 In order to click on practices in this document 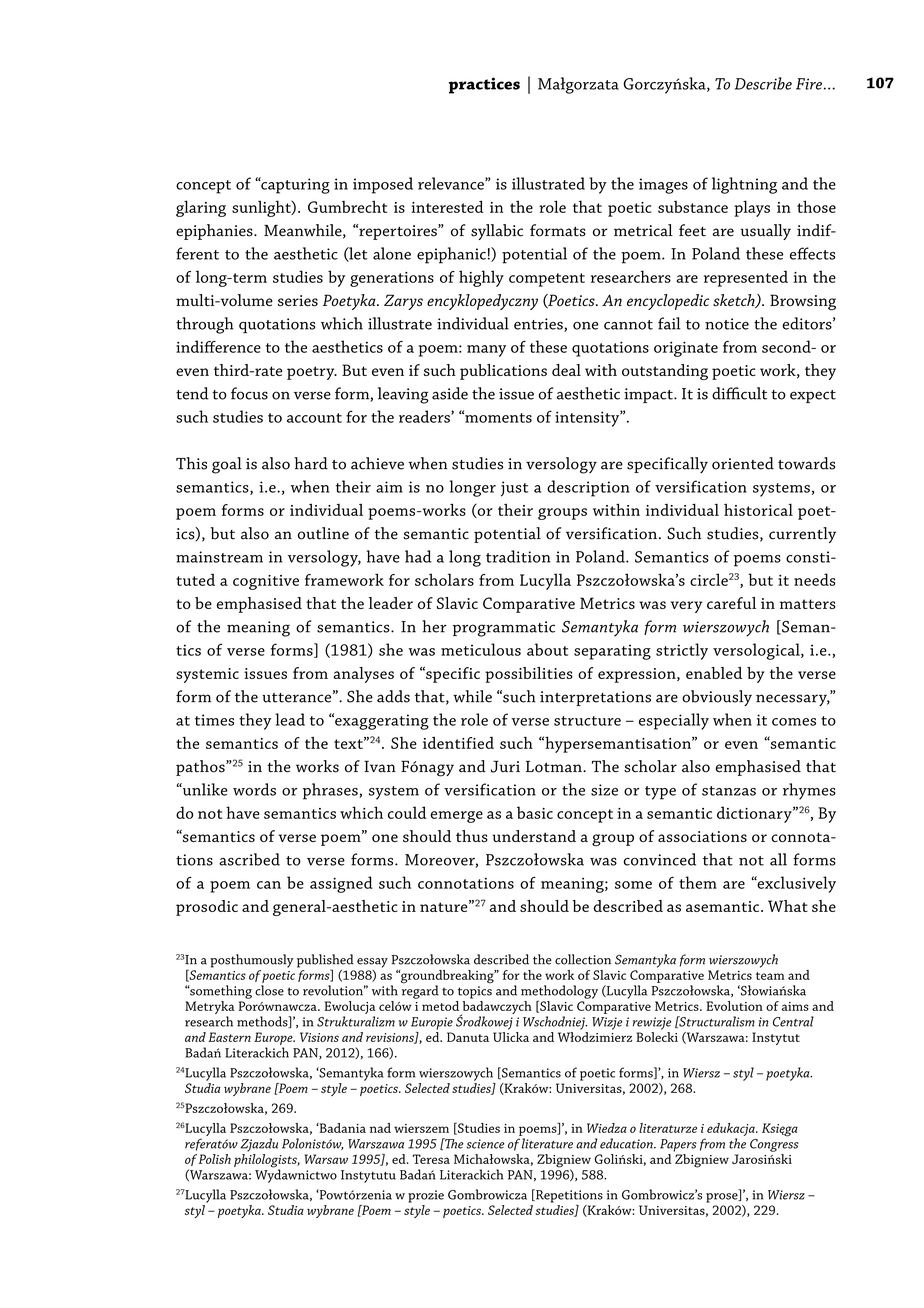, I will do `click(484, 85)`.
